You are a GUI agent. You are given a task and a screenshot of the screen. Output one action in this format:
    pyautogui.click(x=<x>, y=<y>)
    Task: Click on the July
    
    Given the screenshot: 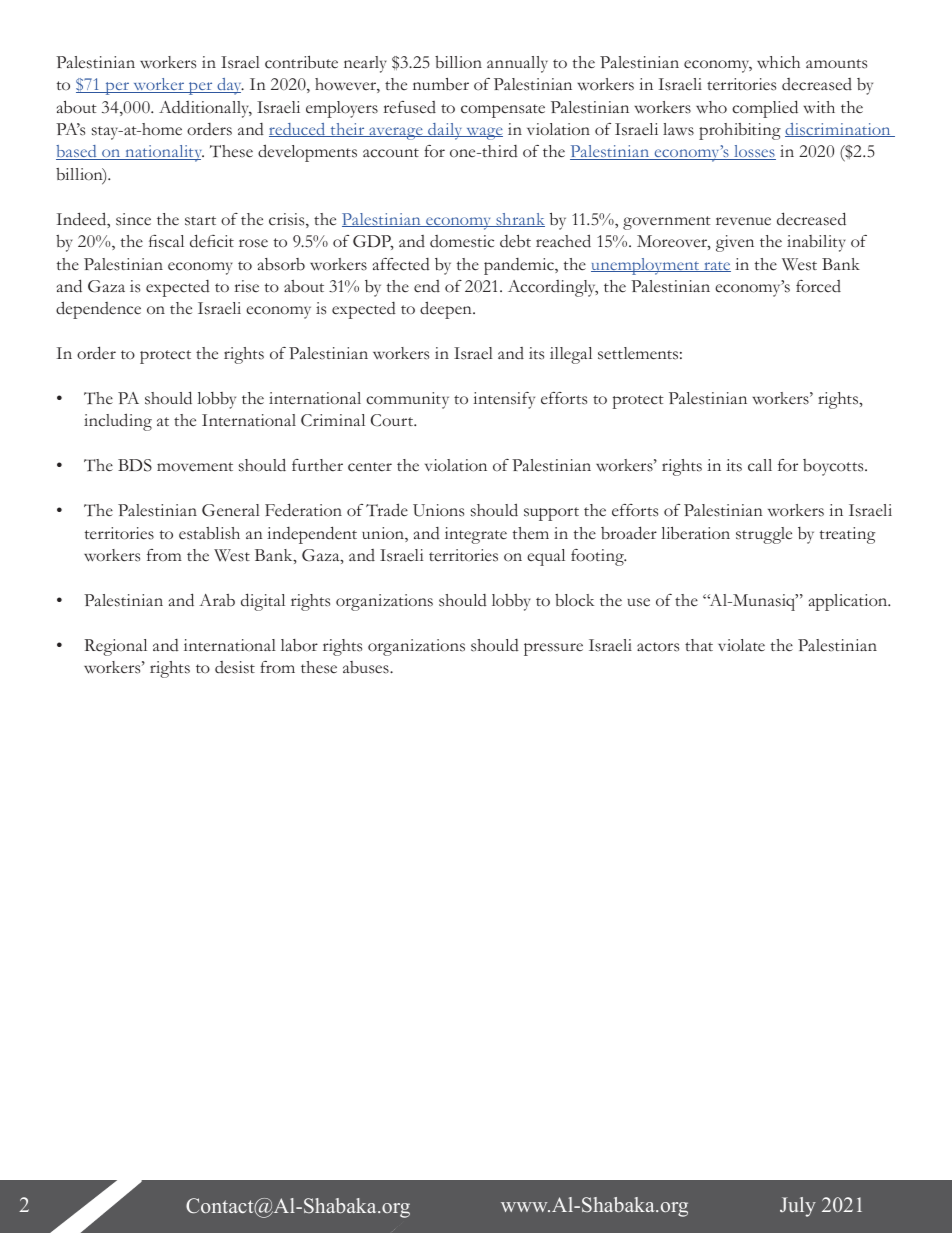 What is the action you would take?
    pyautogui.click(x=798, y=1207)
